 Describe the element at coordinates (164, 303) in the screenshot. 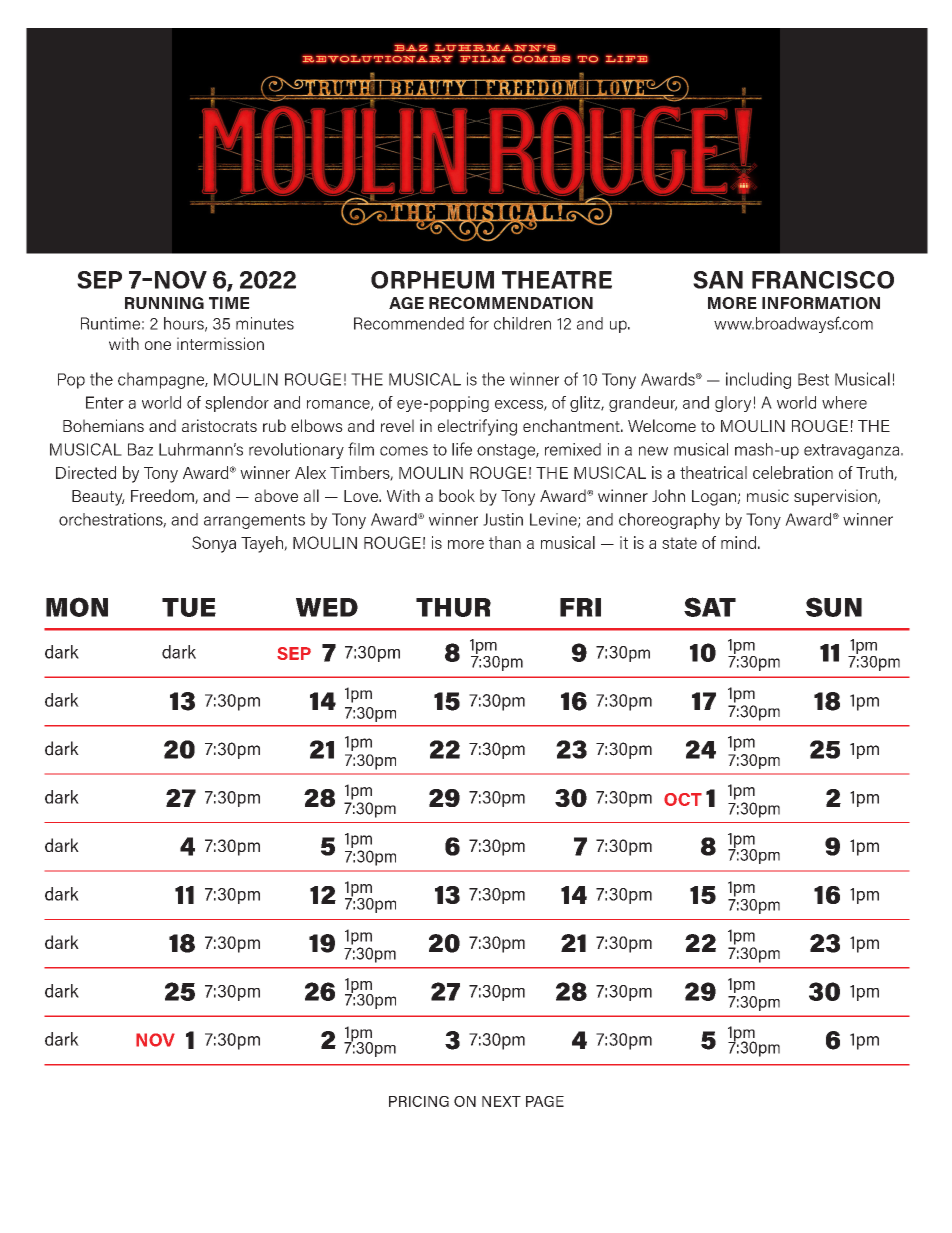

I see `RUNNING` at that location.
